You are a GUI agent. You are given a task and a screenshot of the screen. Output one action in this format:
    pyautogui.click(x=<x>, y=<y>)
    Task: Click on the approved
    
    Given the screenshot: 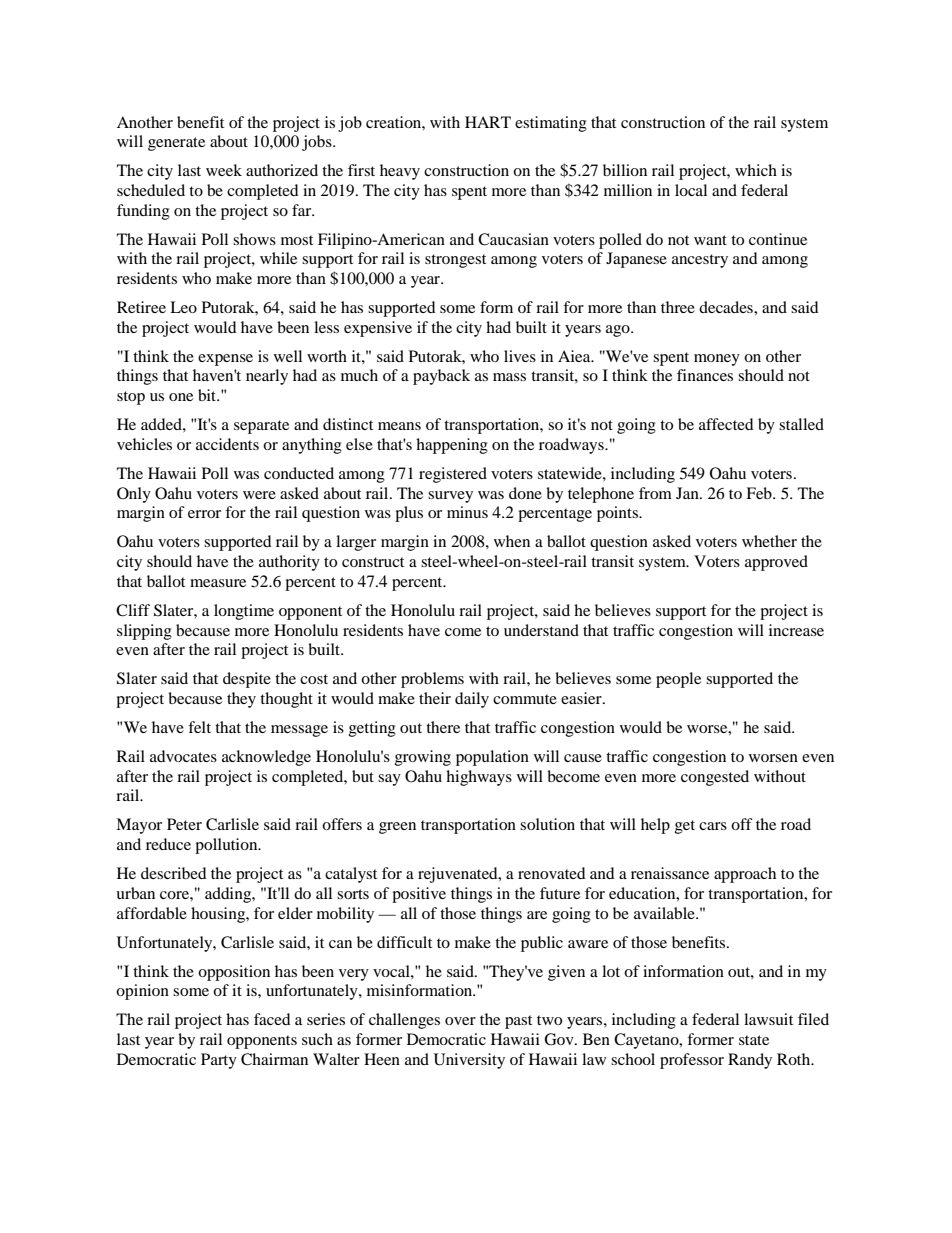 What is the action you would take?
    pyautogui.click(x=776, y=563)
